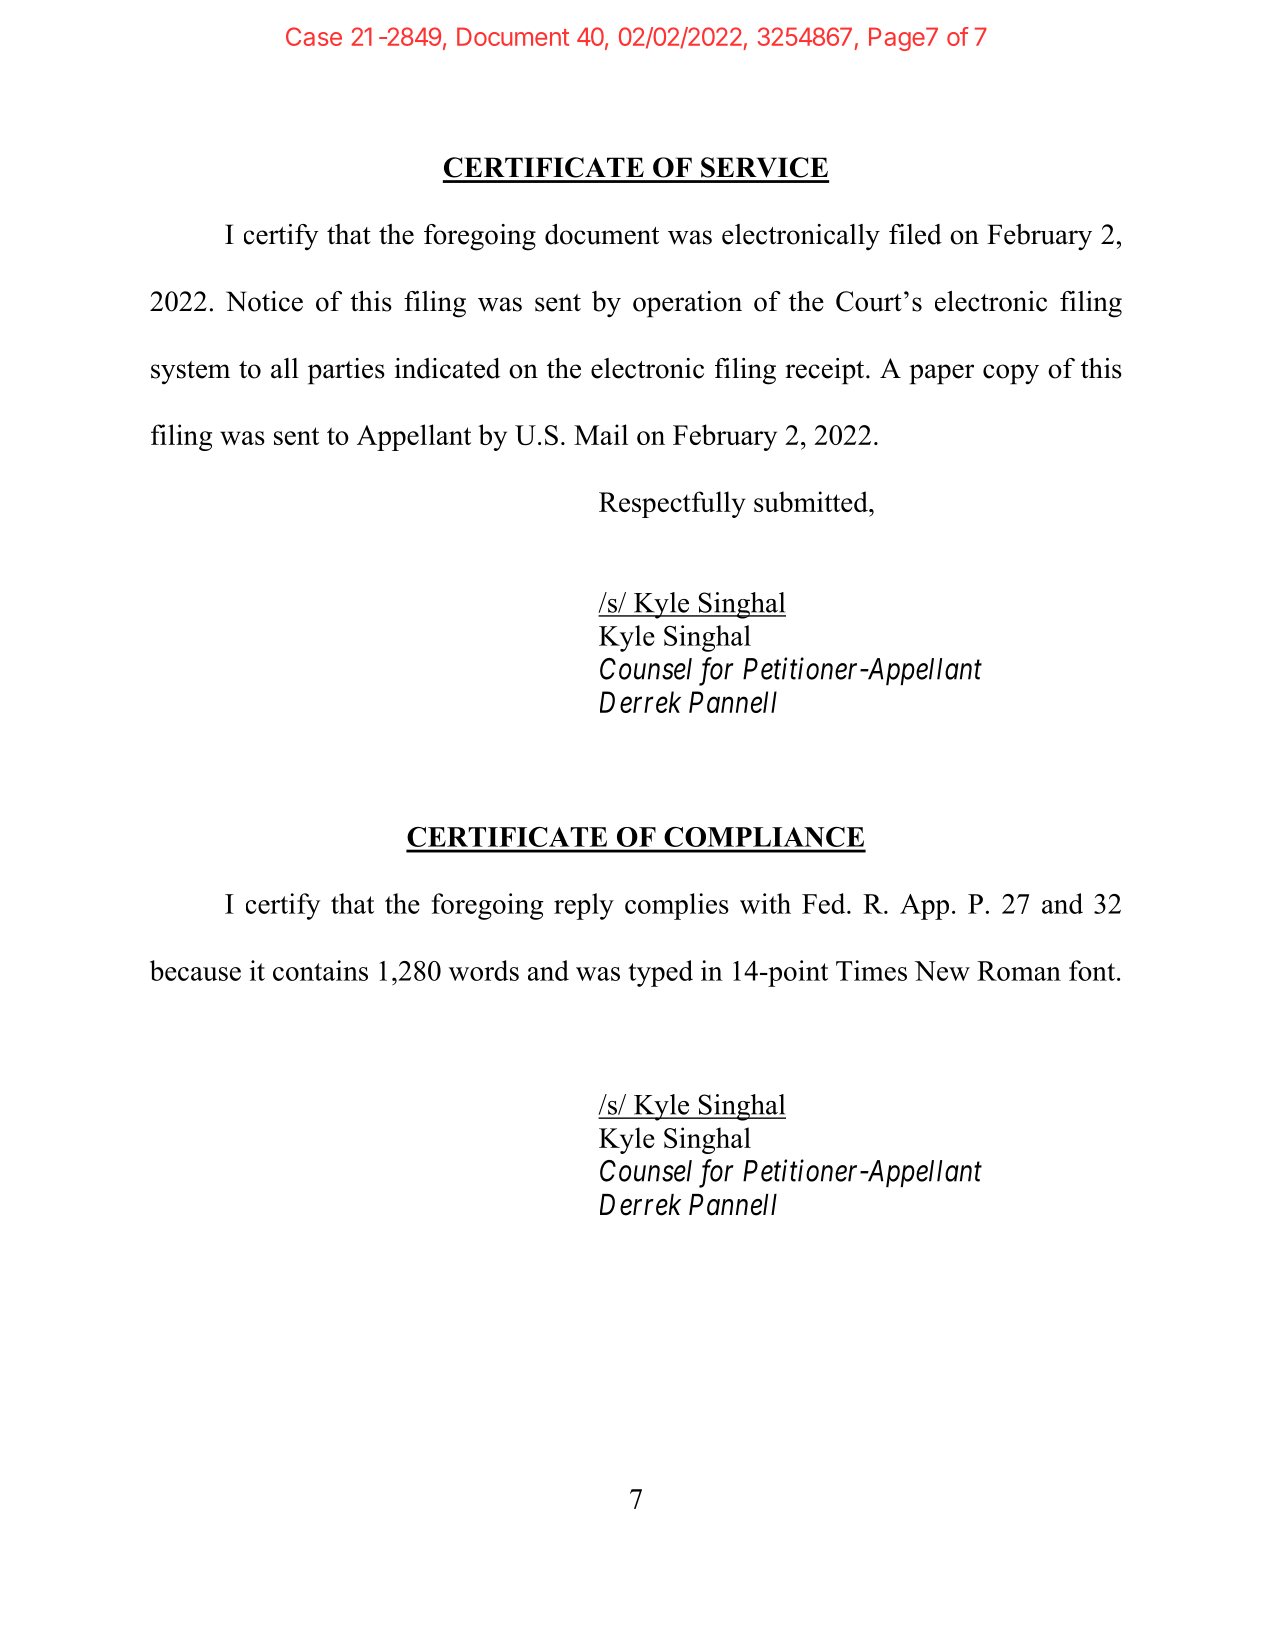 The image size is (1272, 1647). I want to click on Roman, so click(1019, 971).
